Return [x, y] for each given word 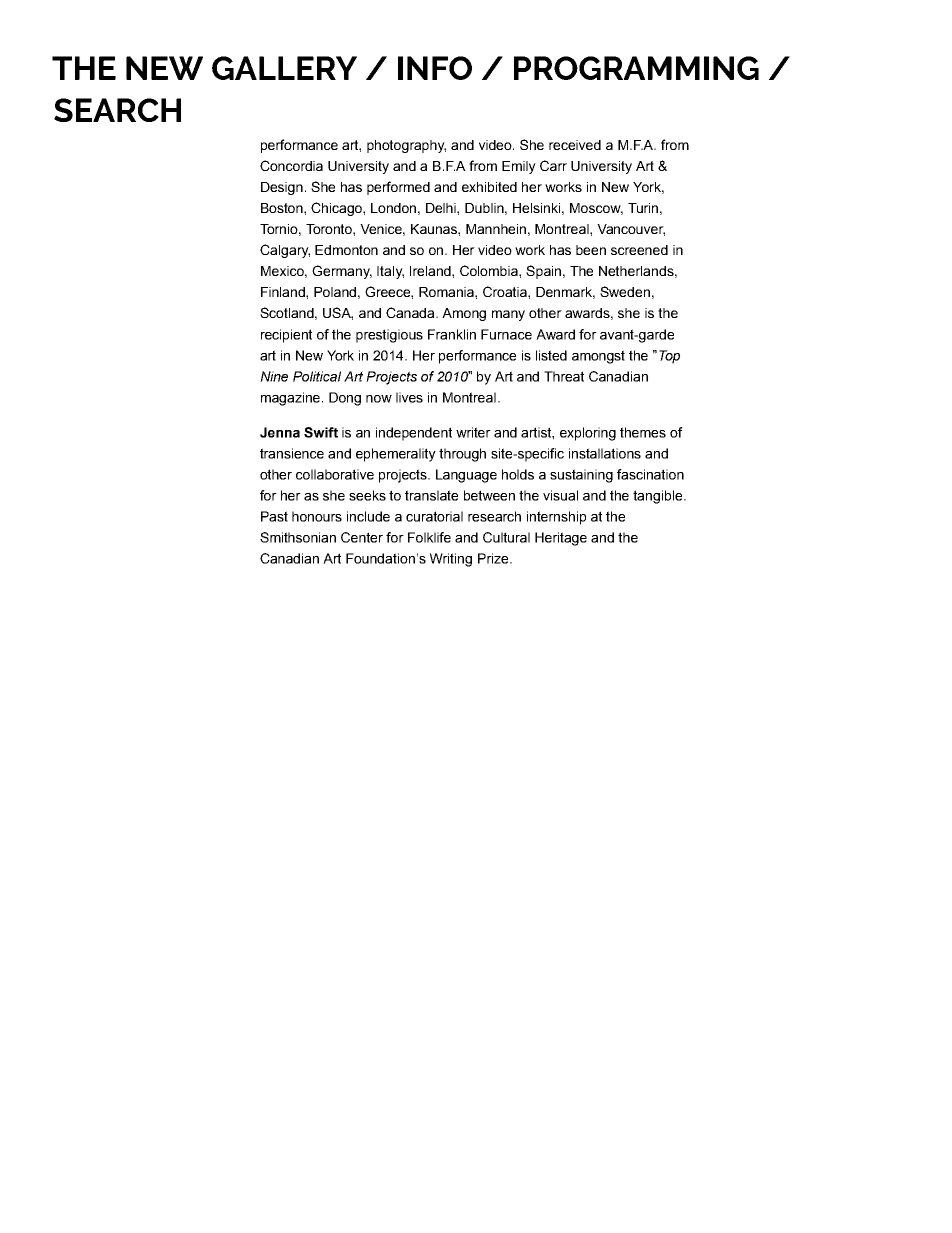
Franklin [452, 334]
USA [338, 313]
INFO [435, 68]
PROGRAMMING [636, 68]
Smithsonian [298, 537]
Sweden [625, 291]
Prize [494, 558]
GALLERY [284, 68]
